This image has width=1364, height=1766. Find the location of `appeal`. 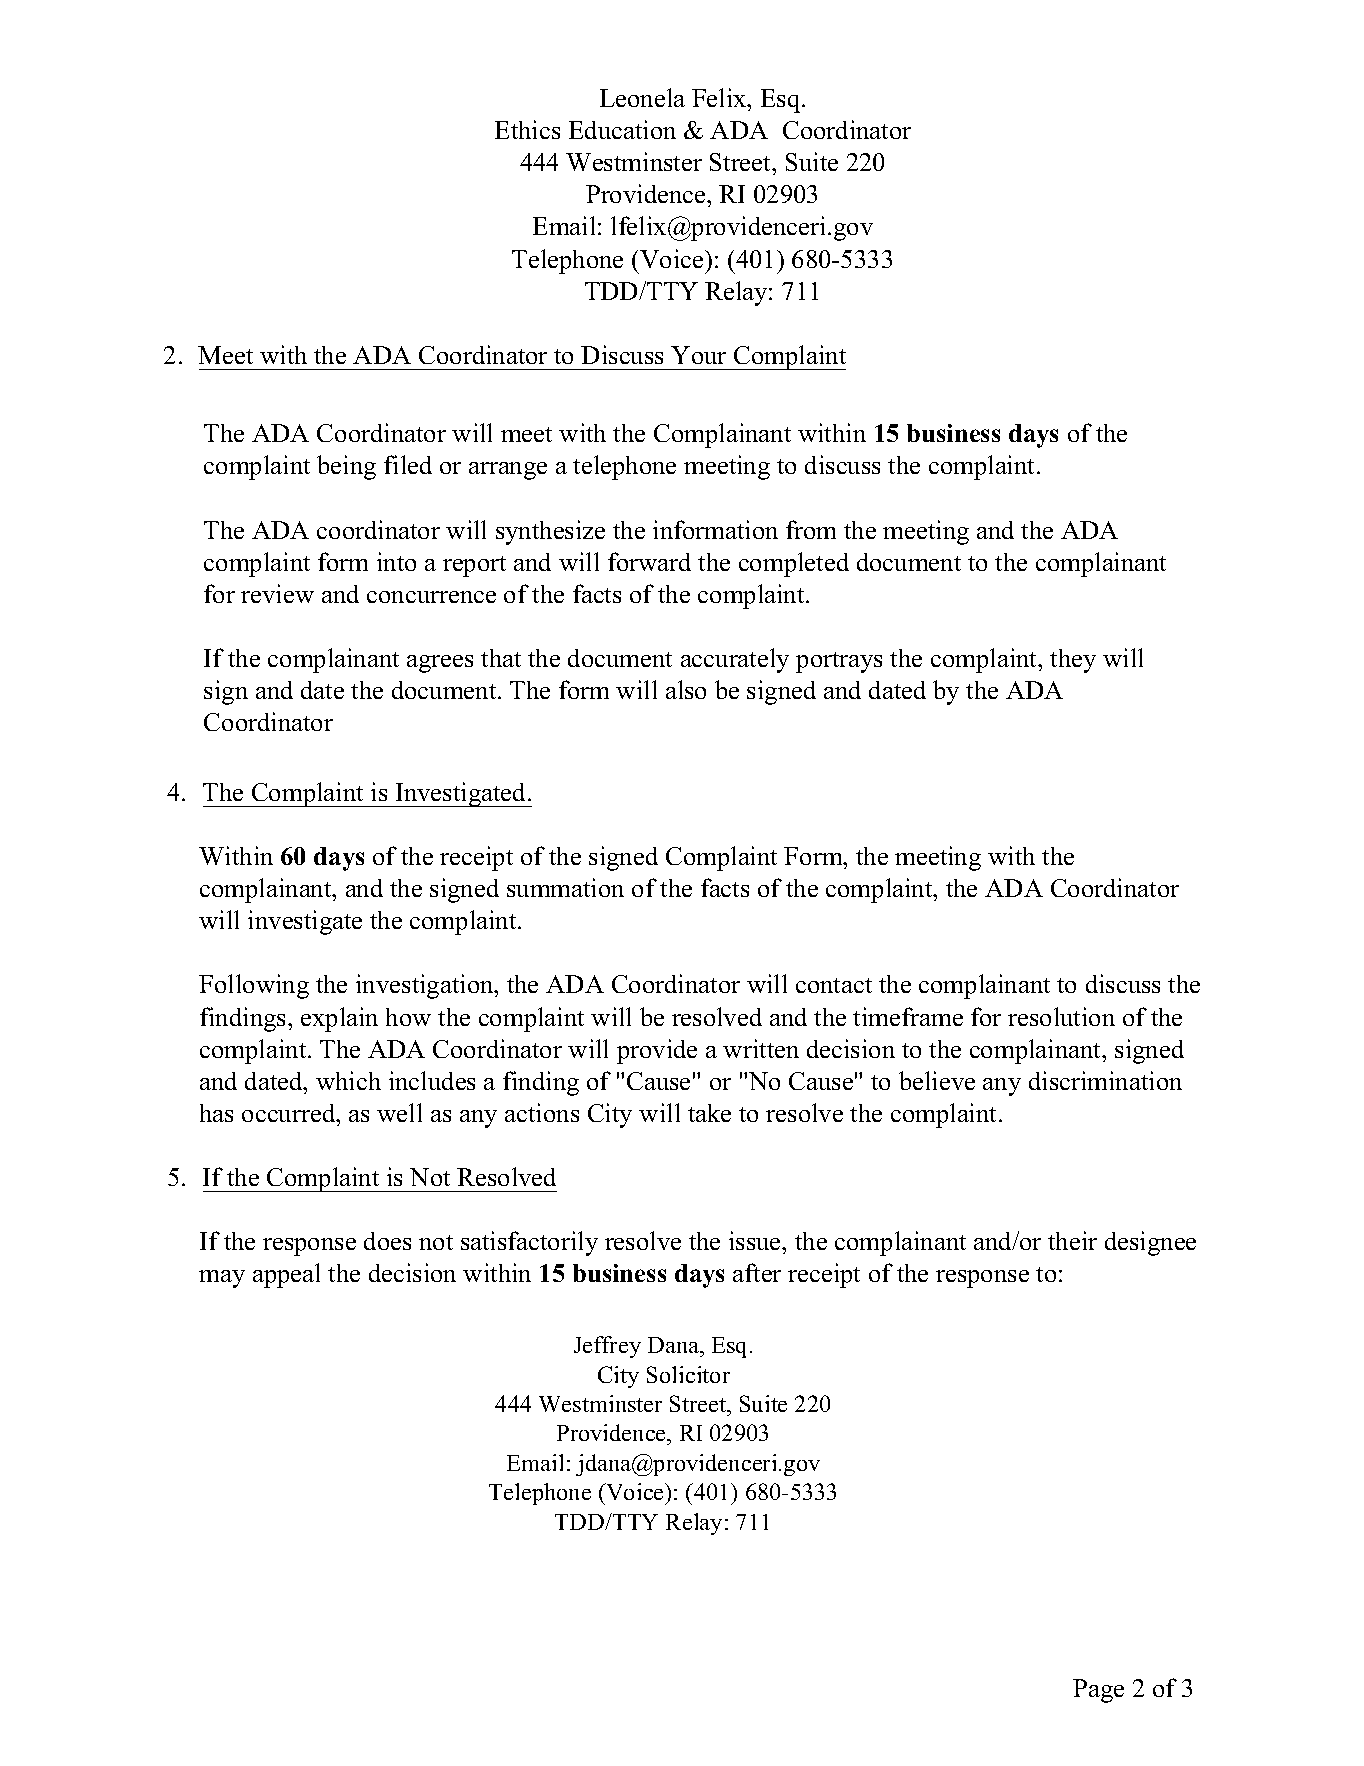

appeal is located at coordinates (286, 1275).
